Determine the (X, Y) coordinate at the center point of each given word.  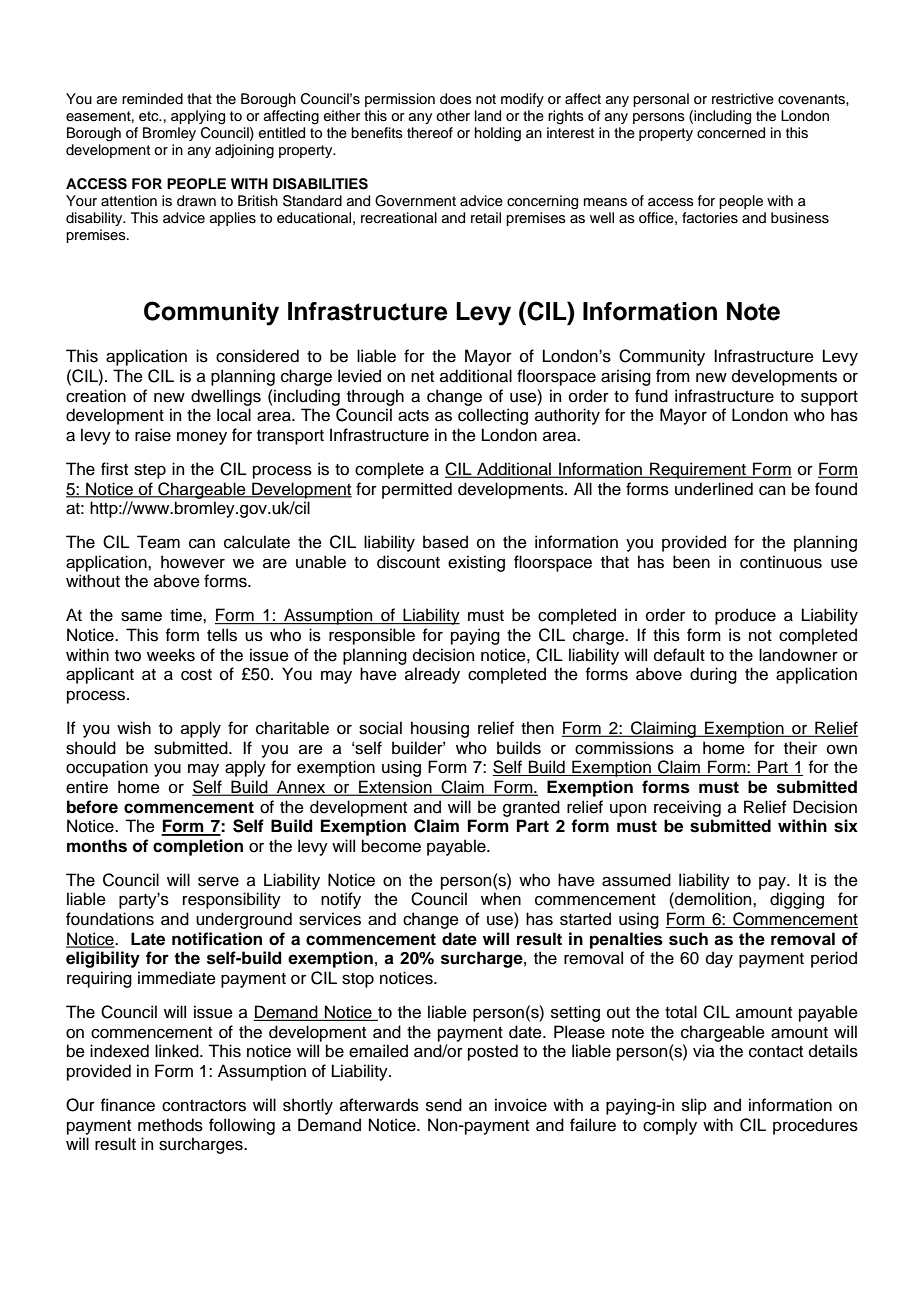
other (453, 116)
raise (153, 435)
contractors (204, 1106)
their (800, 748)
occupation (107, 768)
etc (150, 116)
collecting (493, 416)
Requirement (698, 470)
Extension (395, 788)
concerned (731, 133)
